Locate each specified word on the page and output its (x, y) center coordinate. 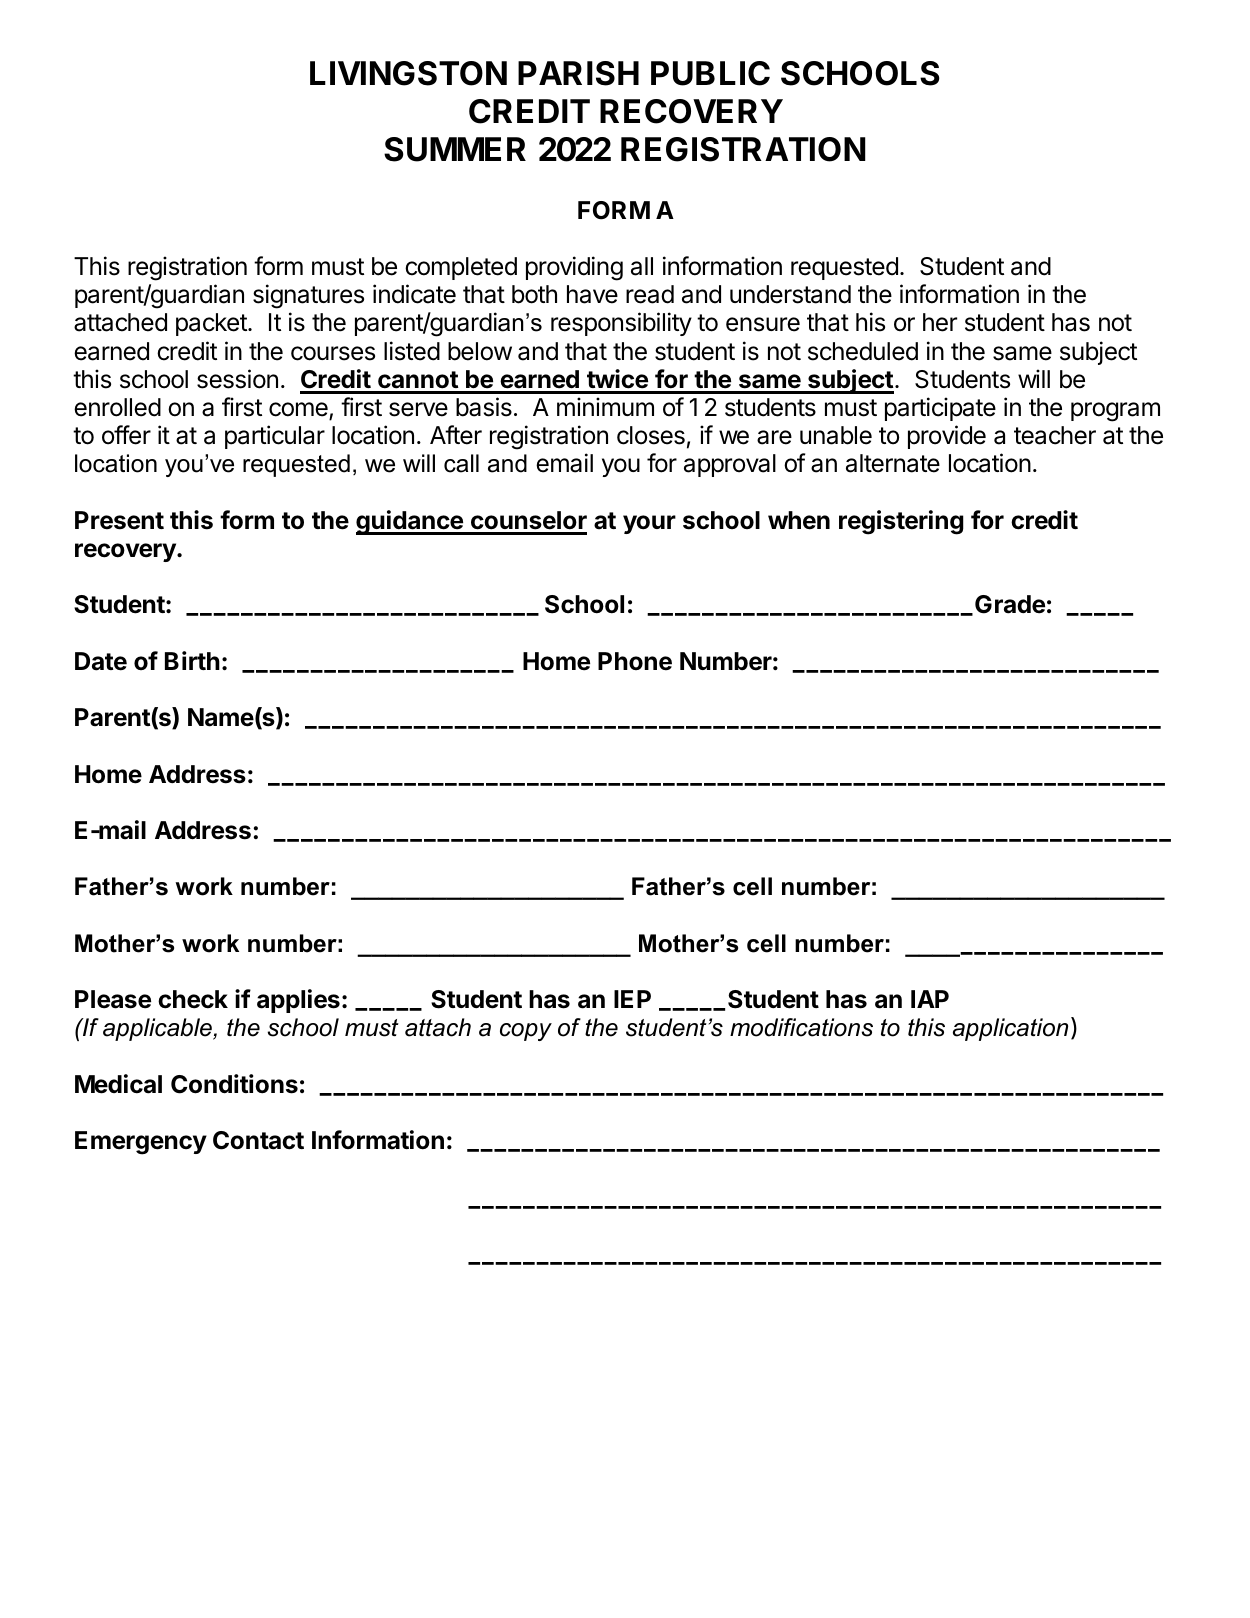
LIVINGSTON (408, 73)
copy (526, 1032)
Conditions (234, 1084)
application (1010, 1029)
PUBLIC (710, 73)
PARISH (578, 73)
